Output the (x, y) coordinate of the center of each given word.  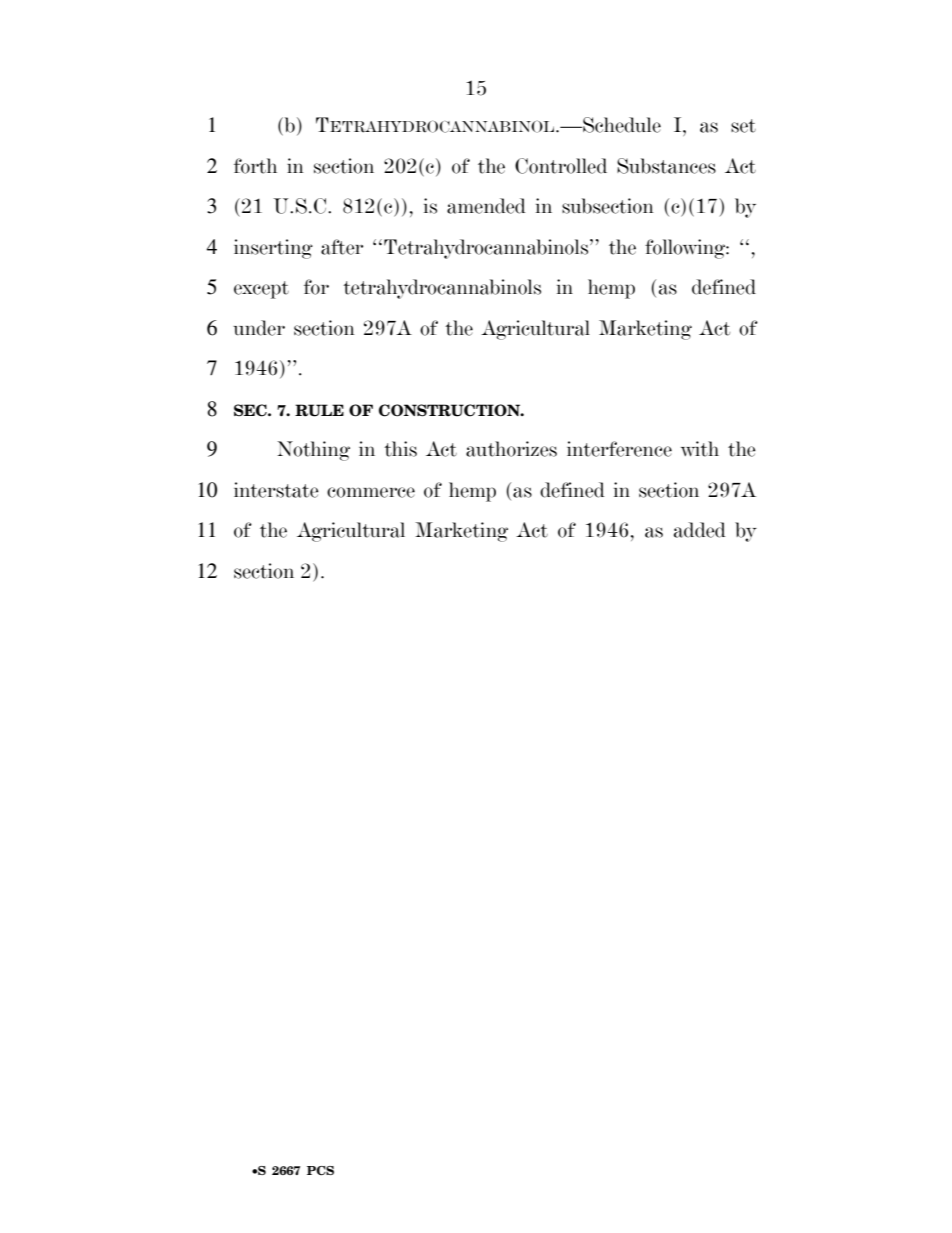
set (743, 126)
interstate (276, 490)
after (342, 247)
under (259, 328)
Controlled (561, 166)
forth (255, 166)
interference (619, 449)
